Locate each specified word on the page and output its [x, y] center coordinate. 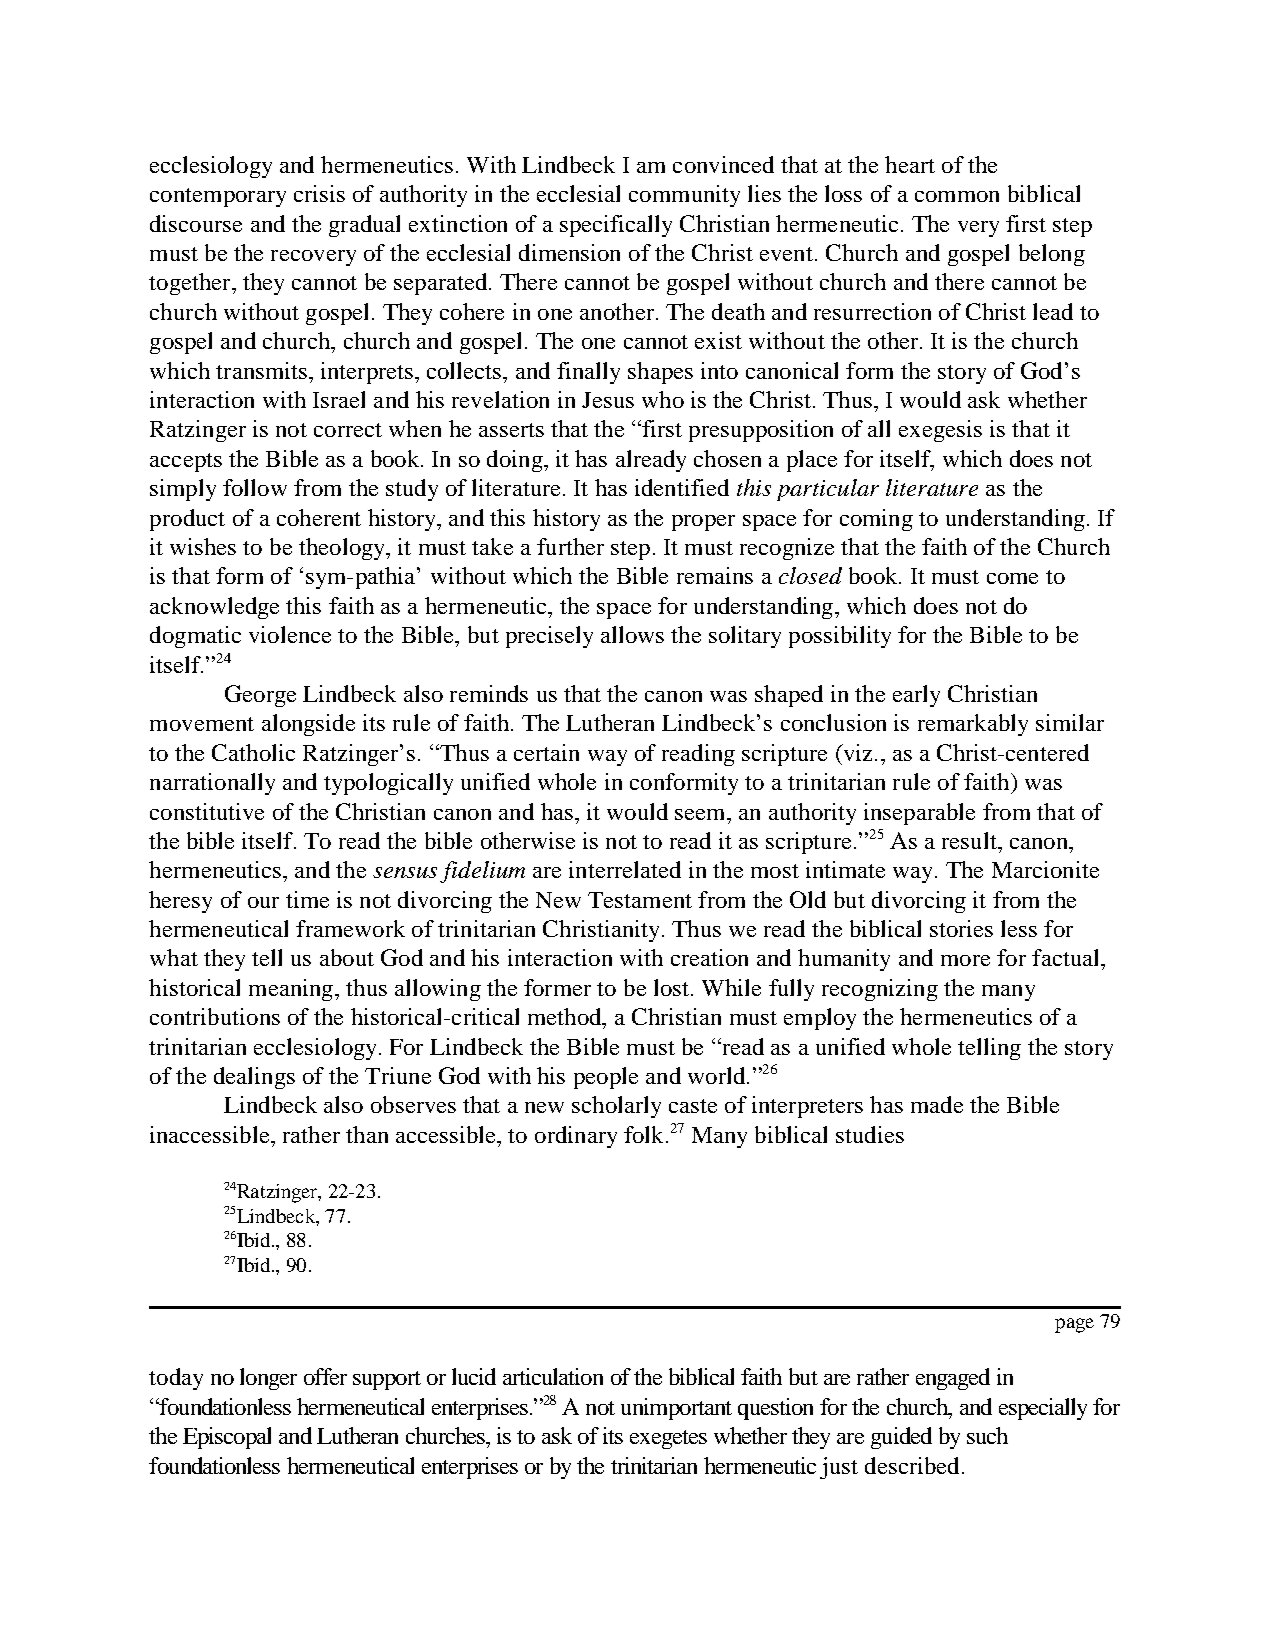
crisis [319, 193]
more [965, 960]
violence [290, 634]
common [957, 196]
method [566, 1016]
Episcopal [227, 1438]
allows [632, 634]
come [1012, 578]
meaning [292, 990]
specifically [616, 226]
